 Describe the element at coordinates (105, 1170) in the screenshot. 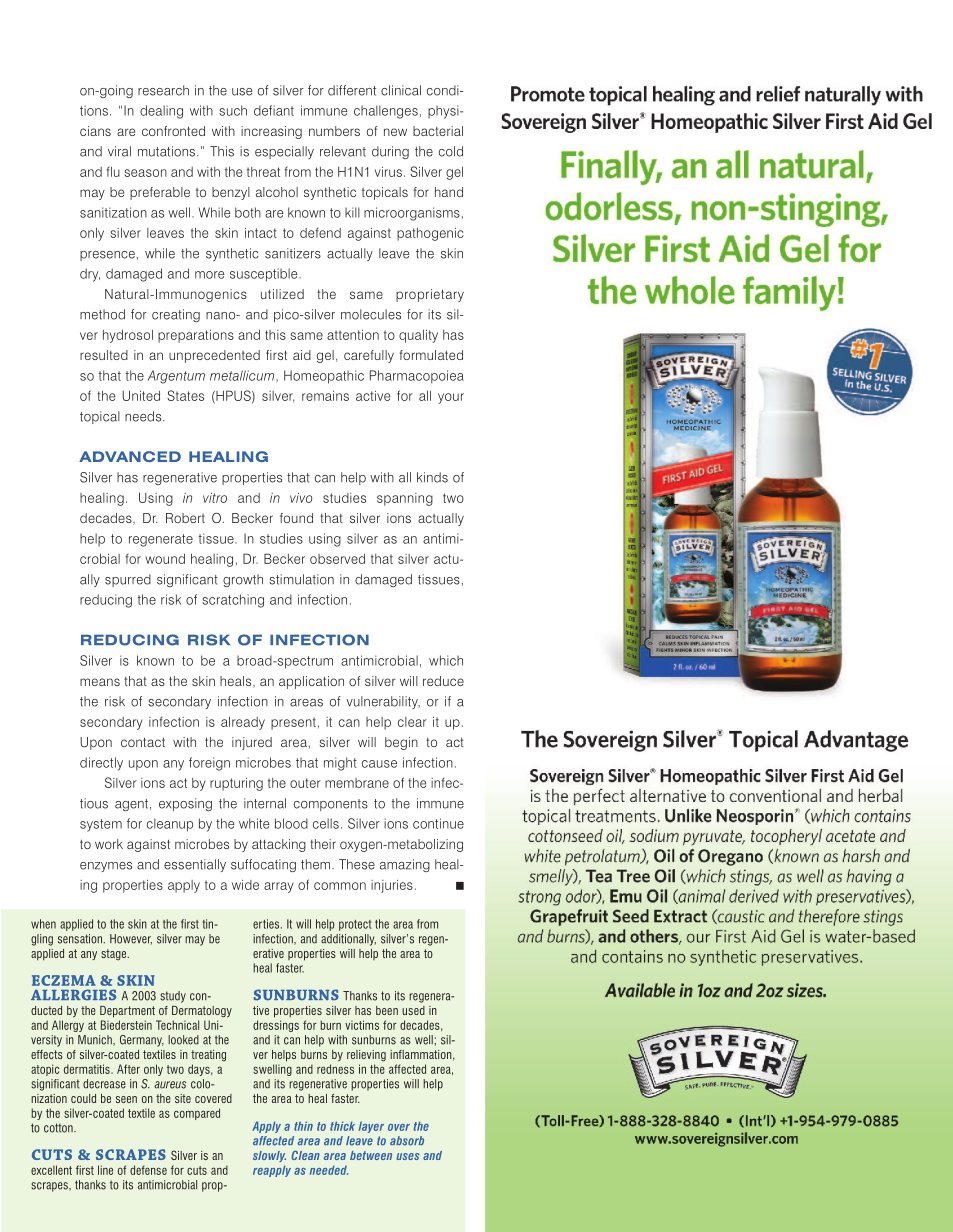

I see `line` at that location.
